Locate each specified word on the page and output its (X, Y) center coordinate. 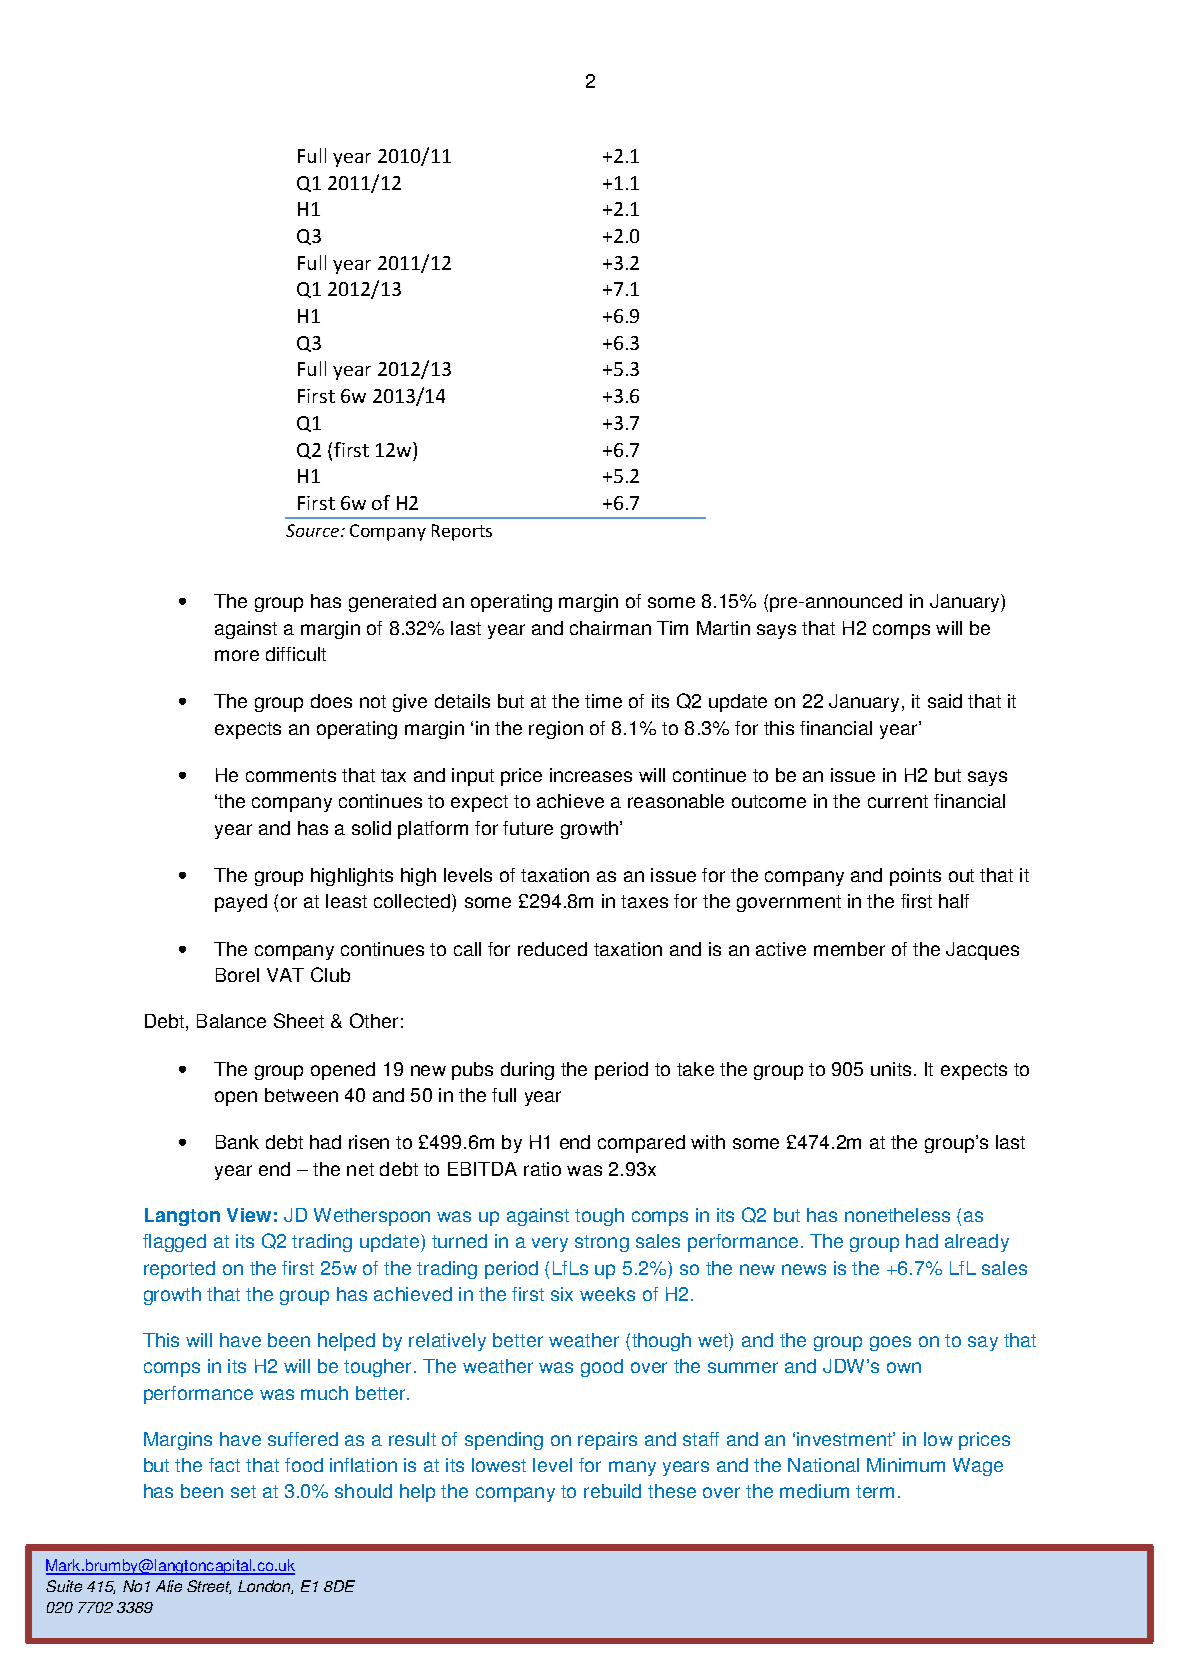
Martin (723, 628)
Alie (169, 1586)
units (891, 1069)
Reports (462, 532)
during (527, 1071)
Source (314, 530)
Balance (231, 1021)
